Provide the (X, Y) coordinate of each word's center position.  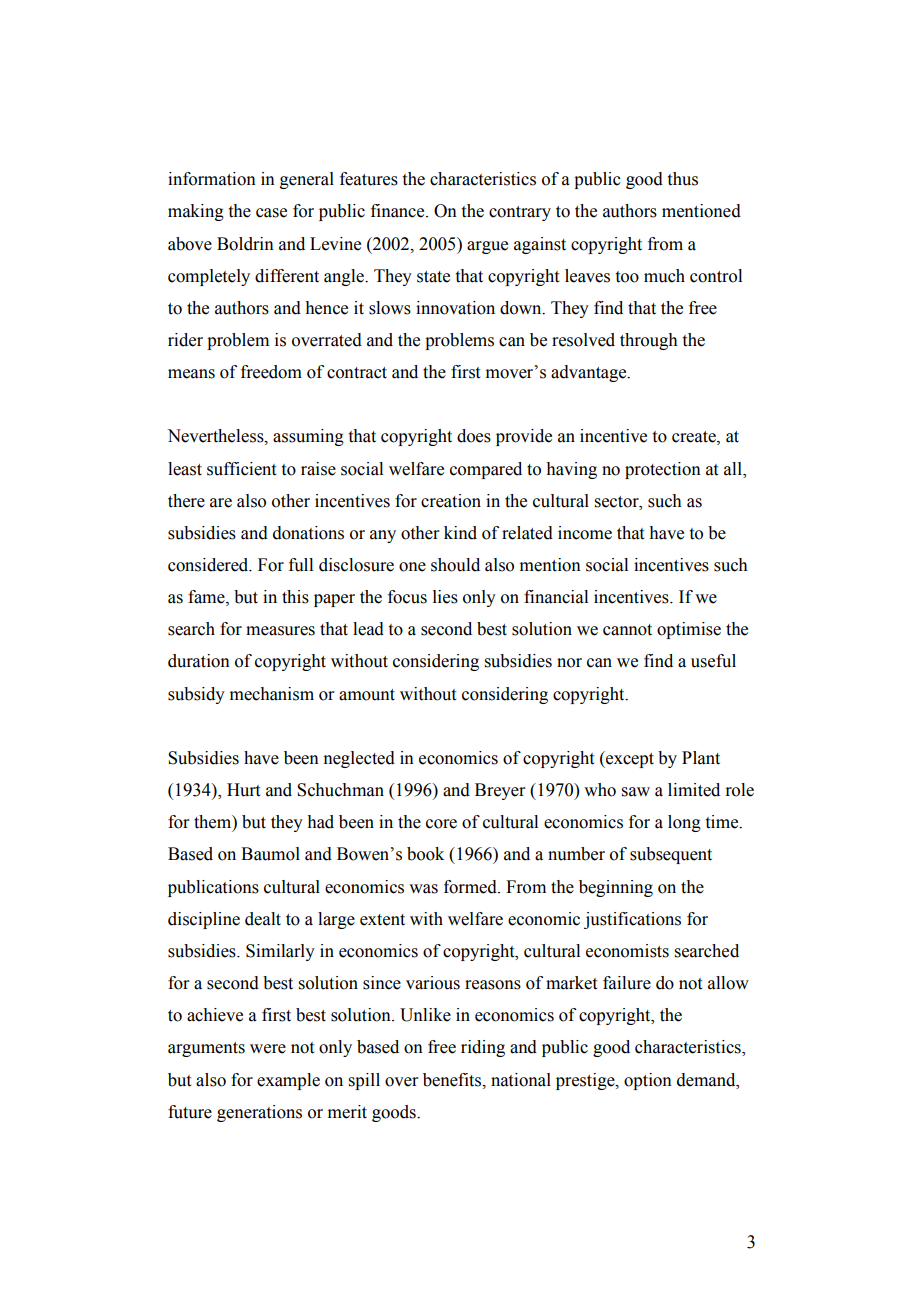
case (271, 213)
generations (259, 1113)
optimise (689, 630)
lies (445, 597)
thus (683, 179)
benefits (453, 1080)
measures (280, 631)
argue (487, 247)
